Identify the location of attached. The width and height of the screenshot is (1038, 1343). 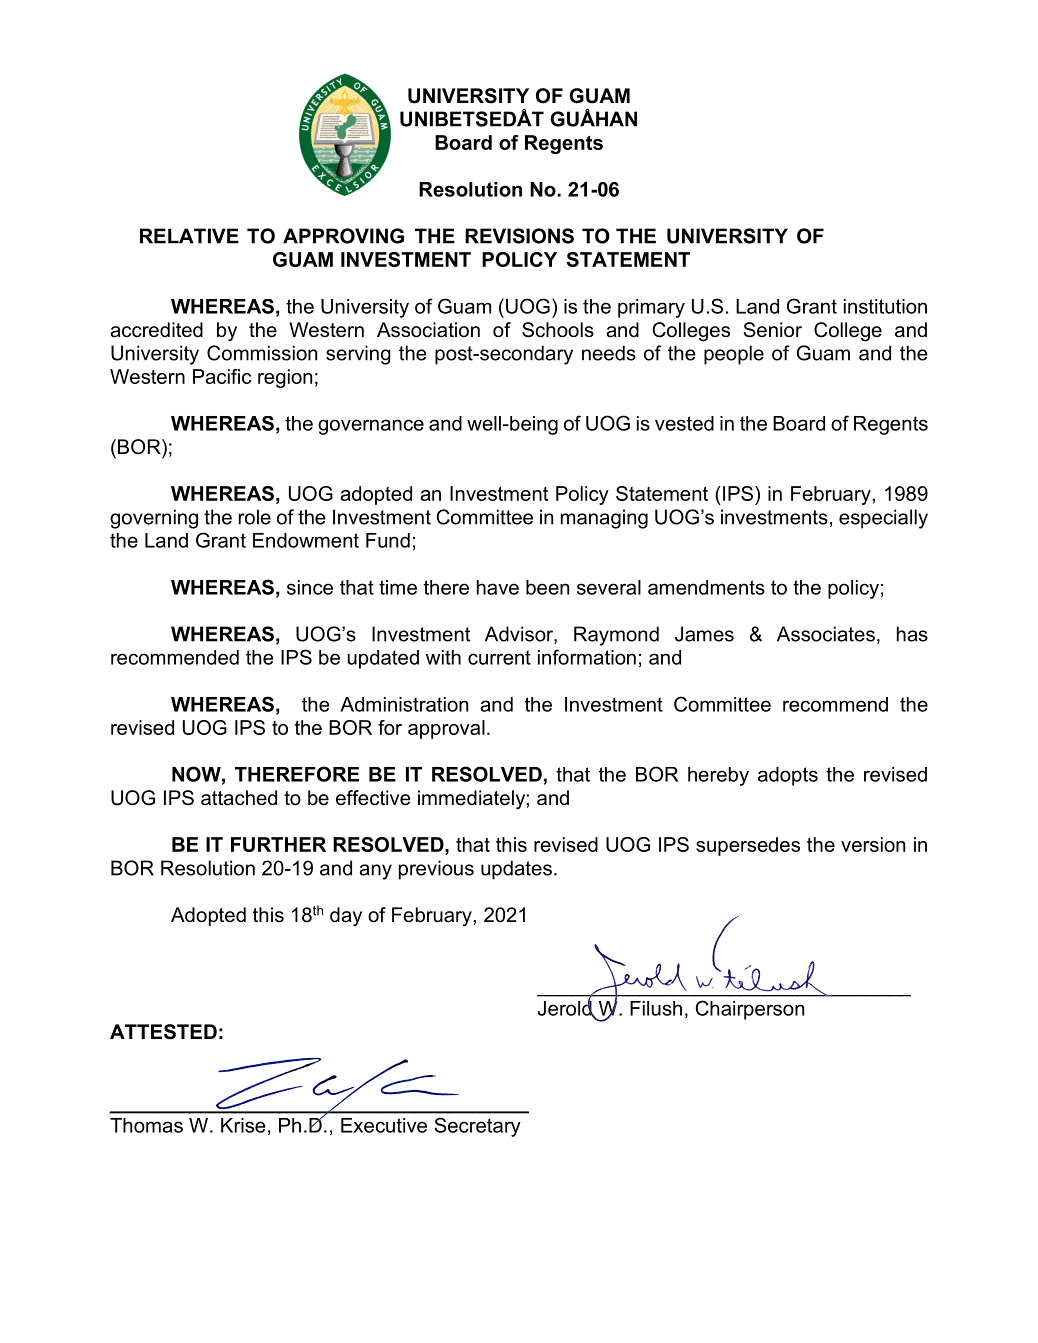
(239, 798).
